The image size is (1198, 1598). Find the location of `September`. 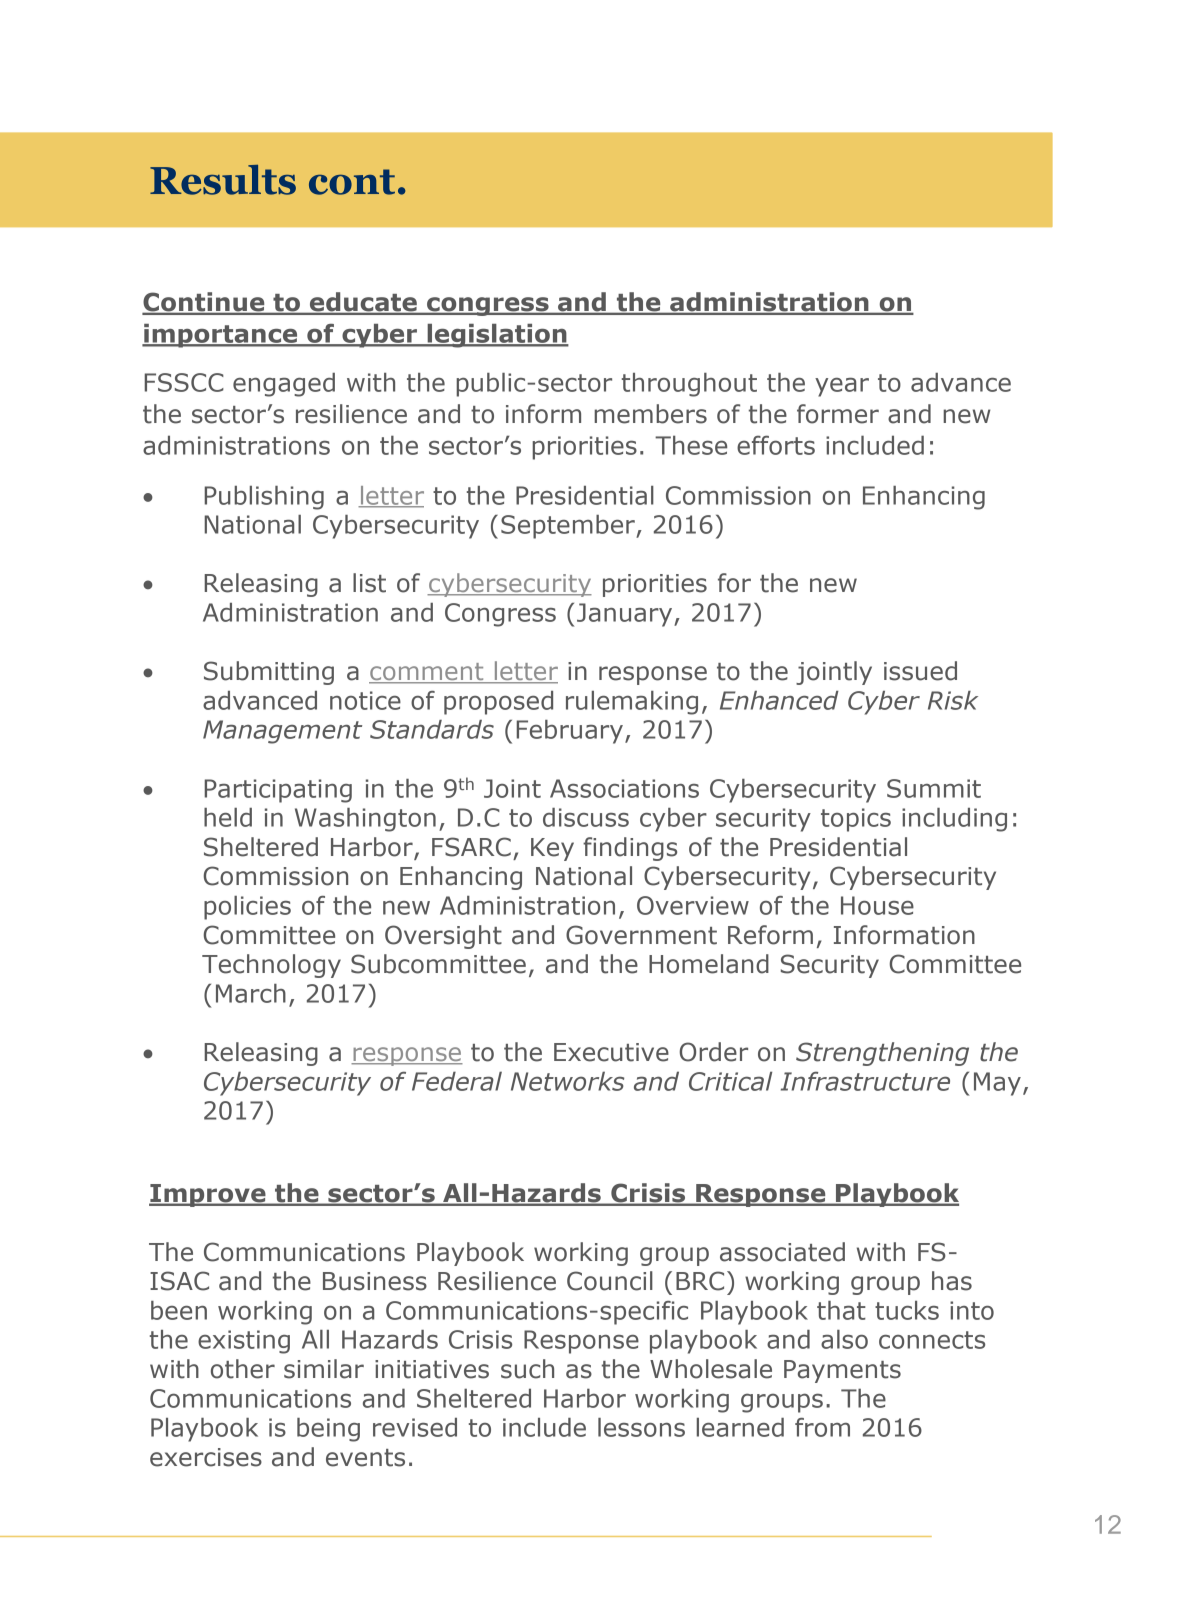

September is located at coordinates (569, 527).
